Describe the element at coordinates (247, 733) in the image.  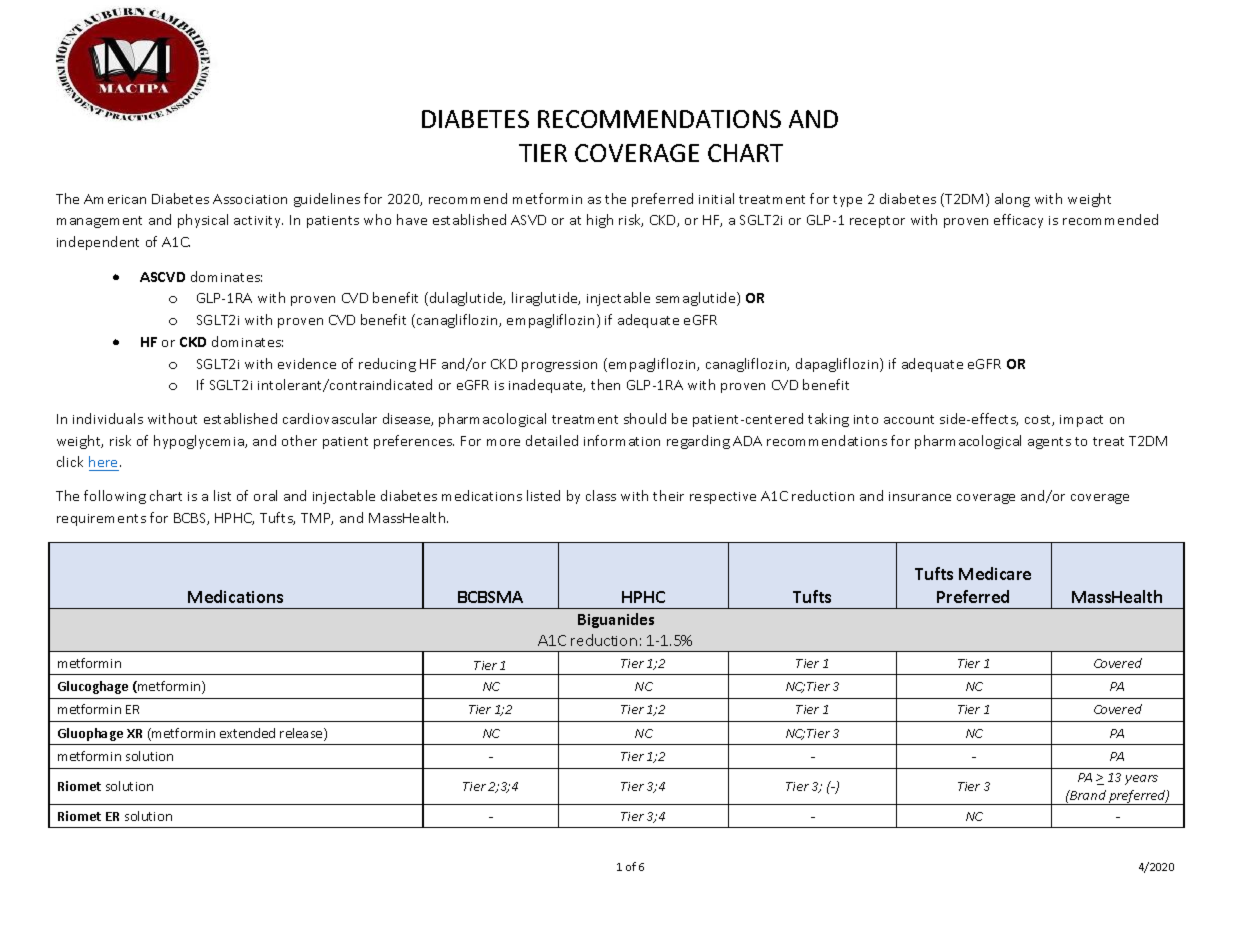
I see `extended` at that location.
